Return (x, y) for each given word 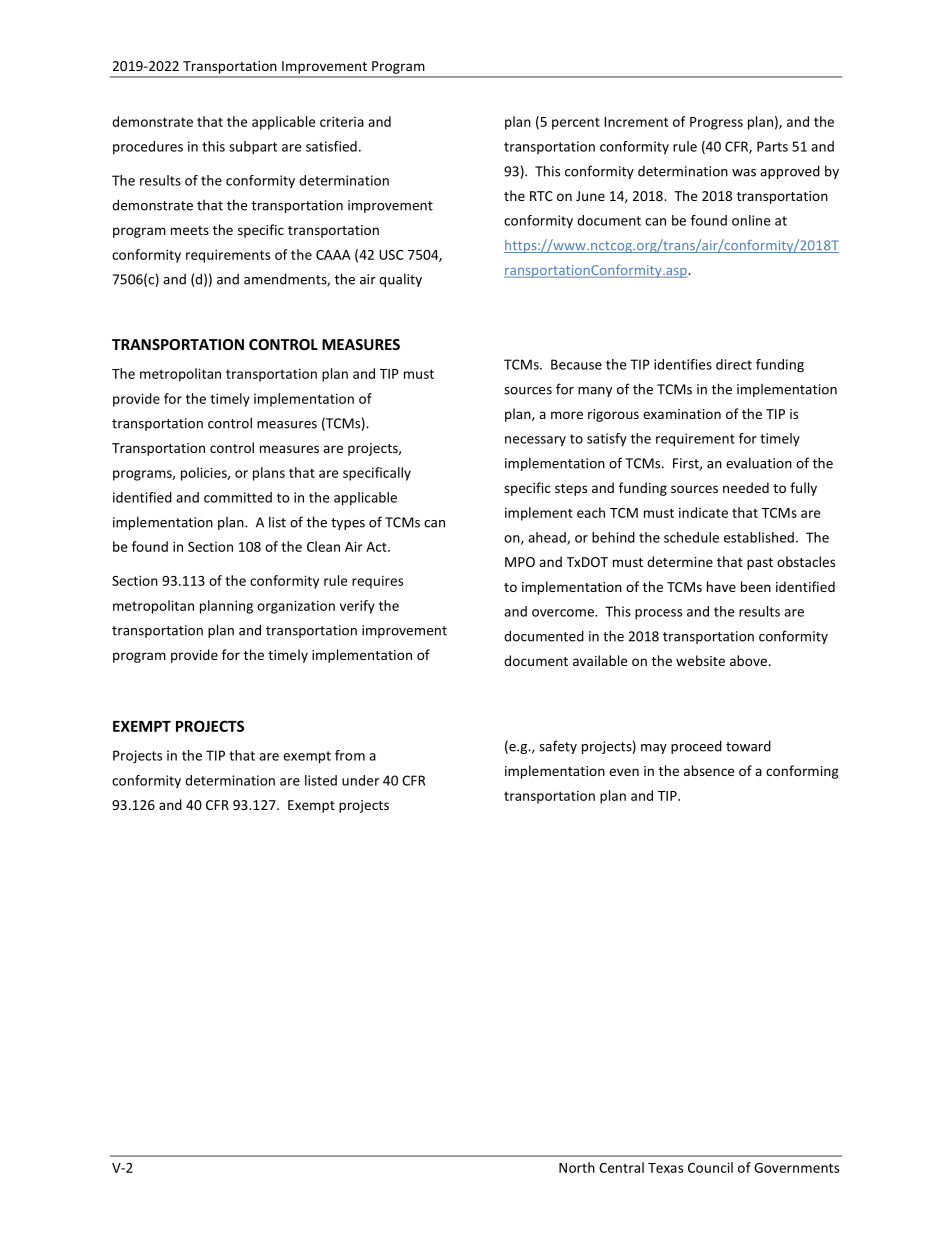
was (744, 173)
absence (709, 770)
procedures (148, 147)
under (360, 780)
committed (238, 497)
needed (746, 487)
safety (558, 747)
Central (621, 1167)
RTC (541, 196)
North (577, 1167)
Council (710, 1167)
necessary (535, 441)
